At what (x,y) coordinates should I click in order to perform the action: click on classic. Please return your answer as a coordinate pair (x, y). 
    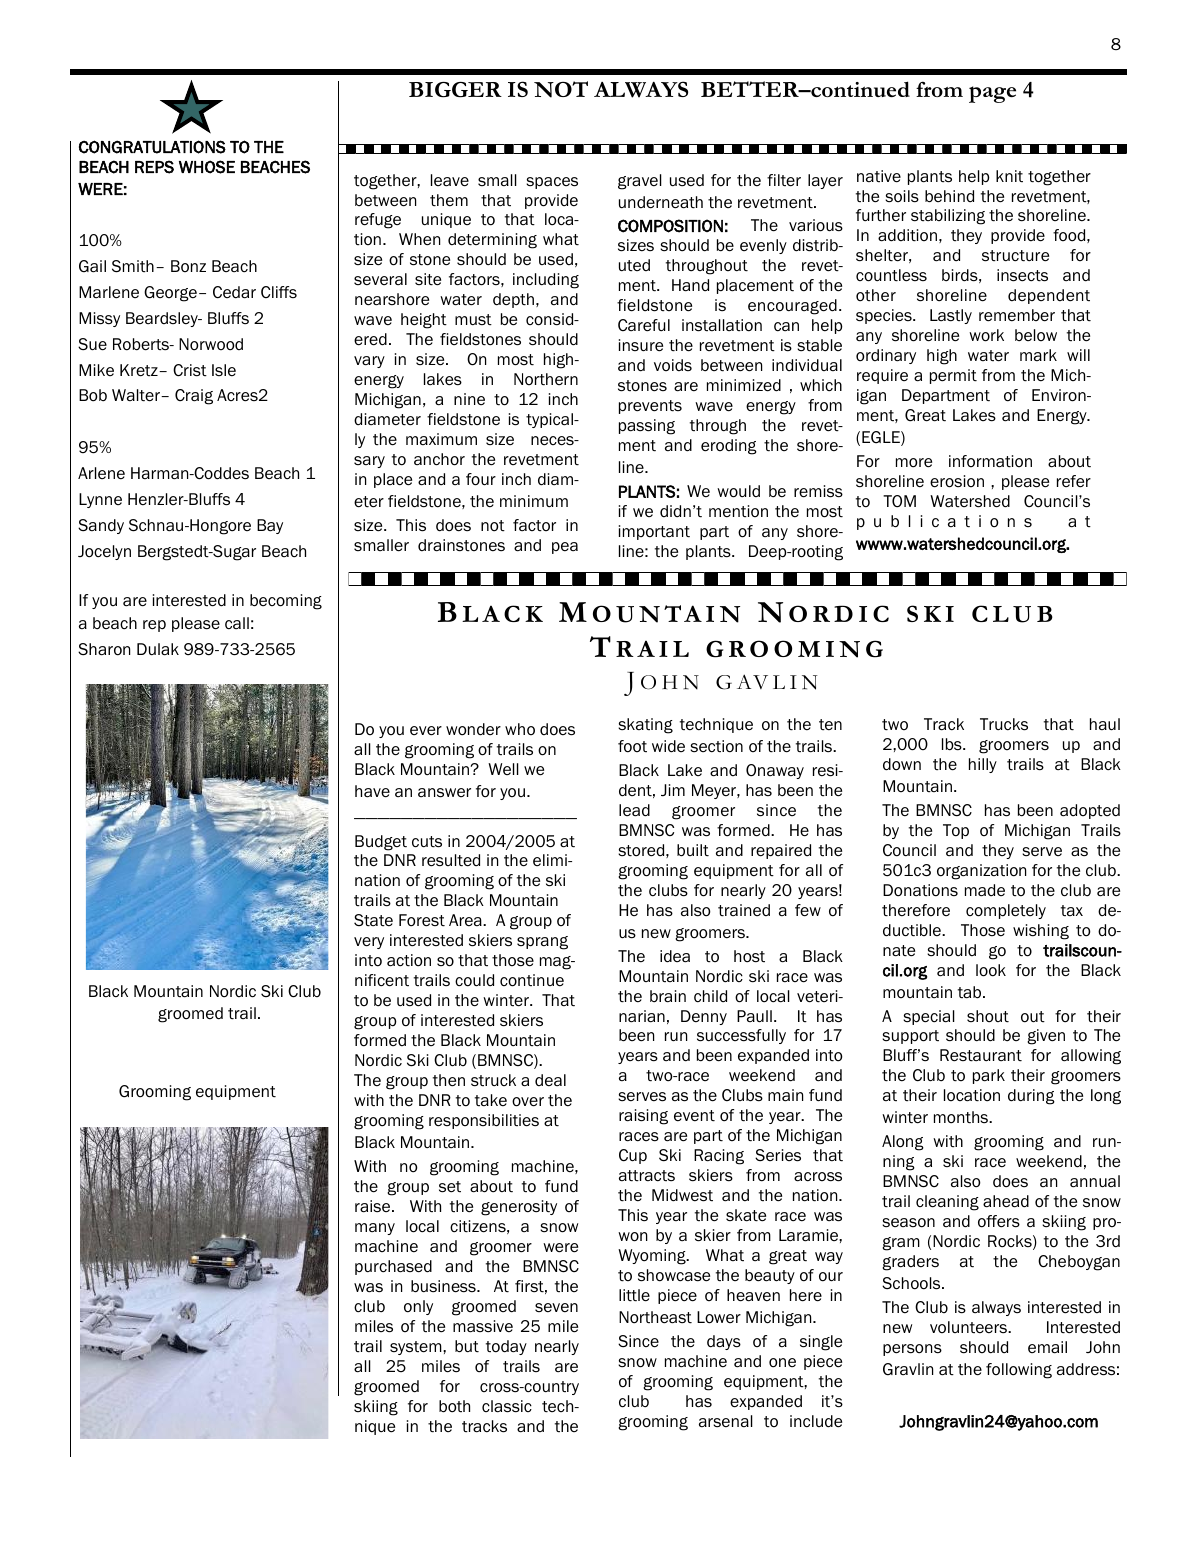
    Looking at the image, I should click on (507, 1406).
